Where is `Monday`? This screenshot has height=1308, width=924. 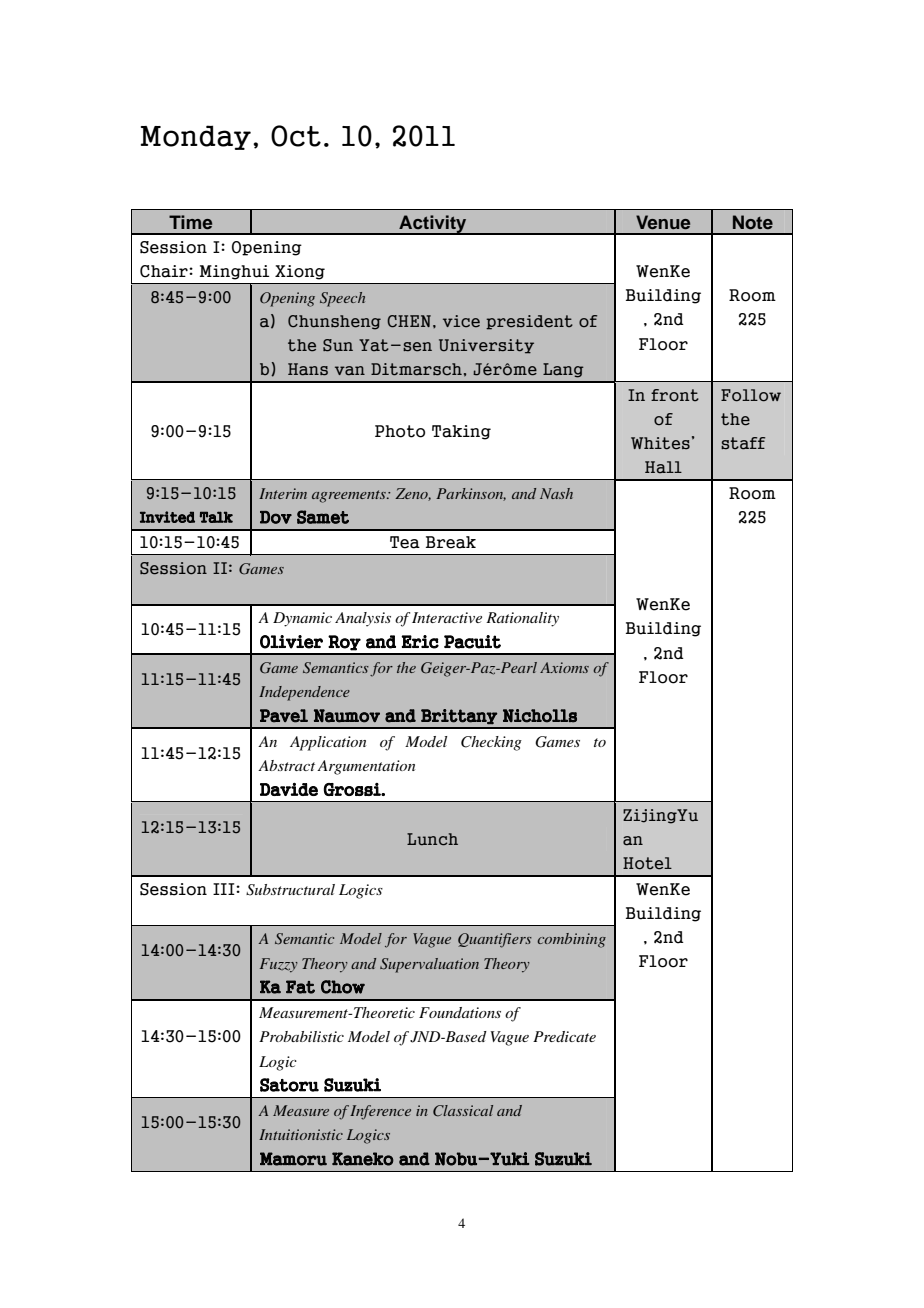 Monday is located at coordinates (196, 137).
